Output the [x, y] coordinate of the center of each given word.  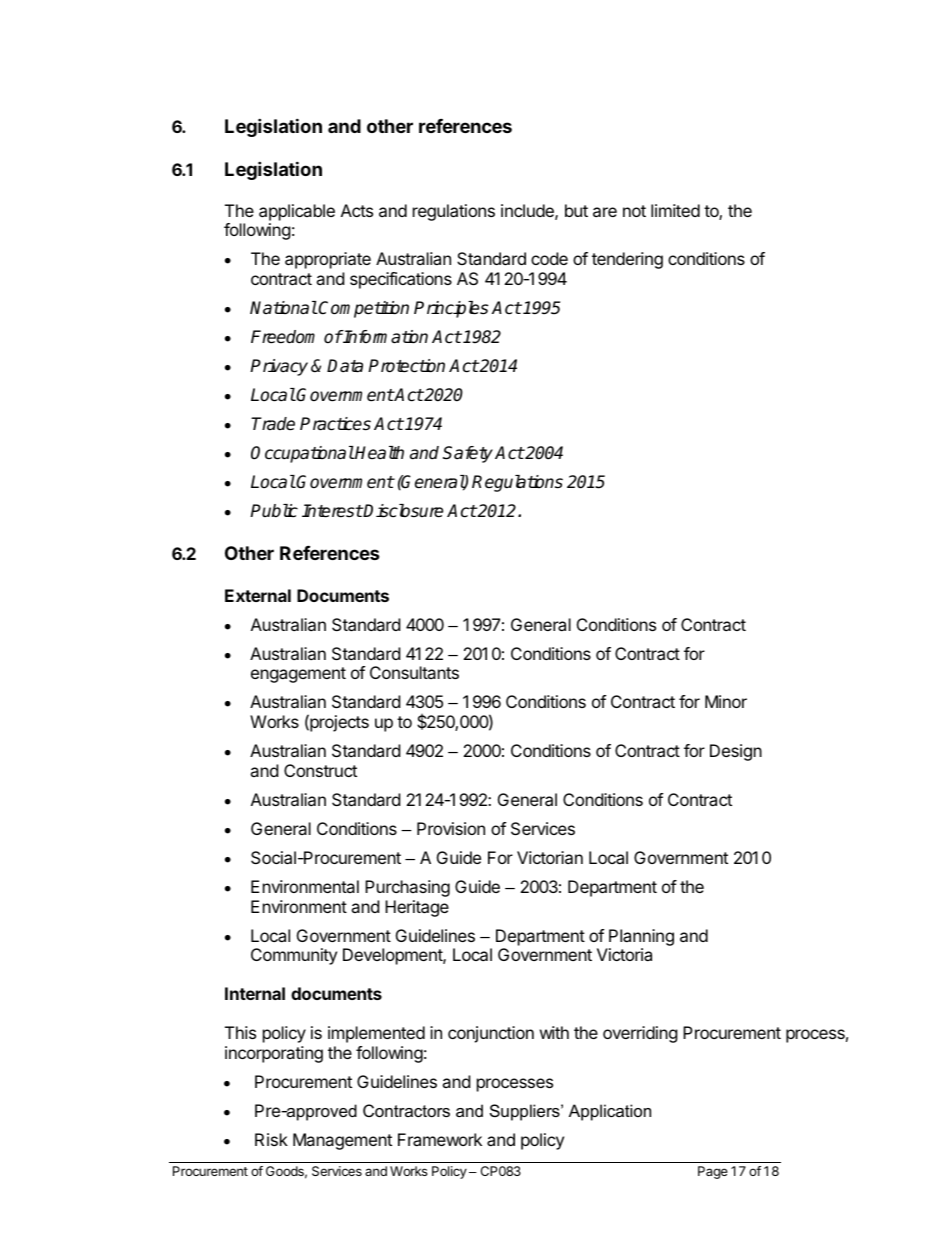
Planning [641, 937]
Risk [271, 1139]
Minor [726, 701]
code [549, 258]
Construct [320, 770]
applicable [297, 212]
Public [274, 511]
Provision [451, 828]
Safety [468, 454]
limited [675, 210]
